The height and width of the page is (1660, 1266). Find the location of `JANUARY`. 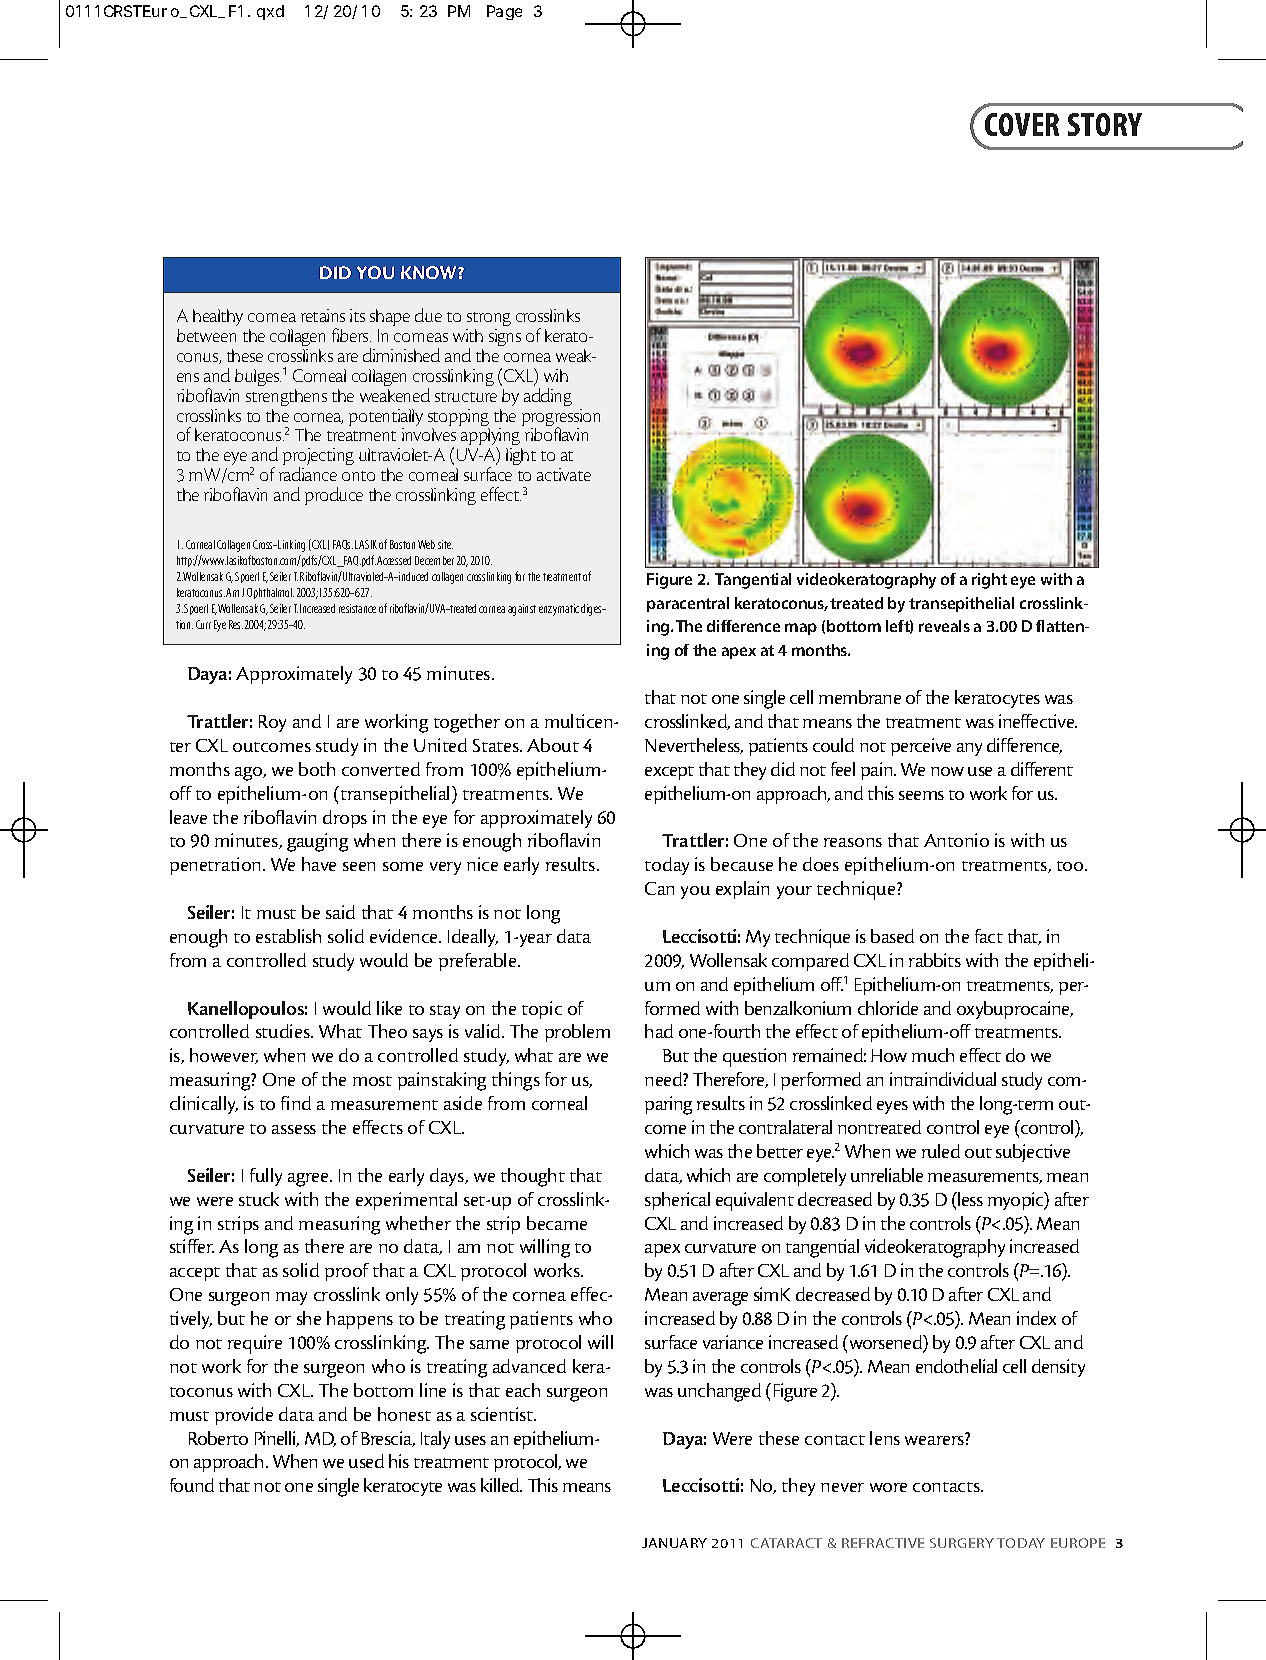

JANUARY is located at coordinates (674, 1543).
